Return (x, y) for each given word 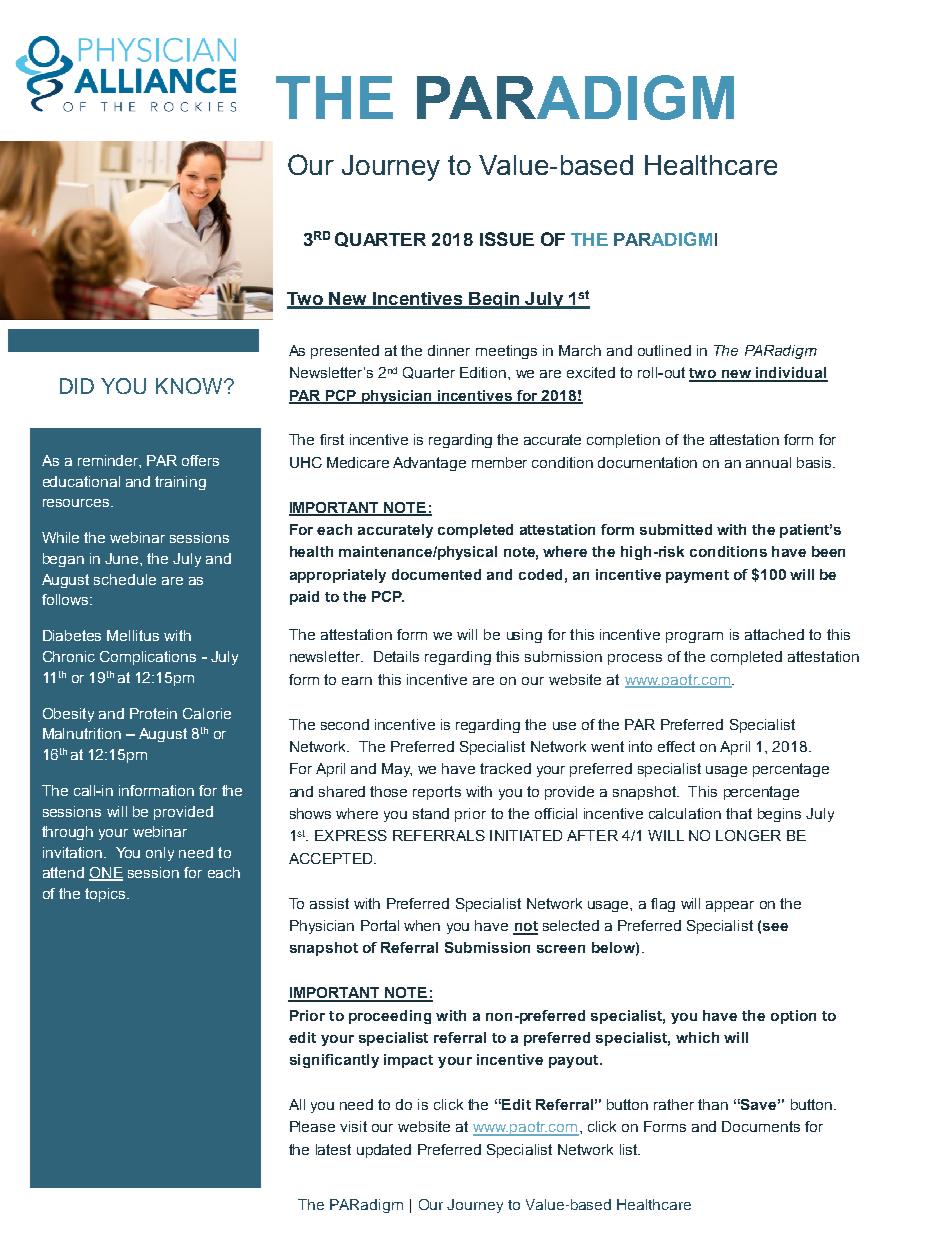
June (123, 558)
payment (697, 576)
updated (384, 1151)
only (160, 854)
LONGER (748, 835)
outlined (664, 350)
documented (436, 574)
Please (312, 1126)
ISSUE (507, 239)
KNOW (190, 386)
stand (431, 813)
